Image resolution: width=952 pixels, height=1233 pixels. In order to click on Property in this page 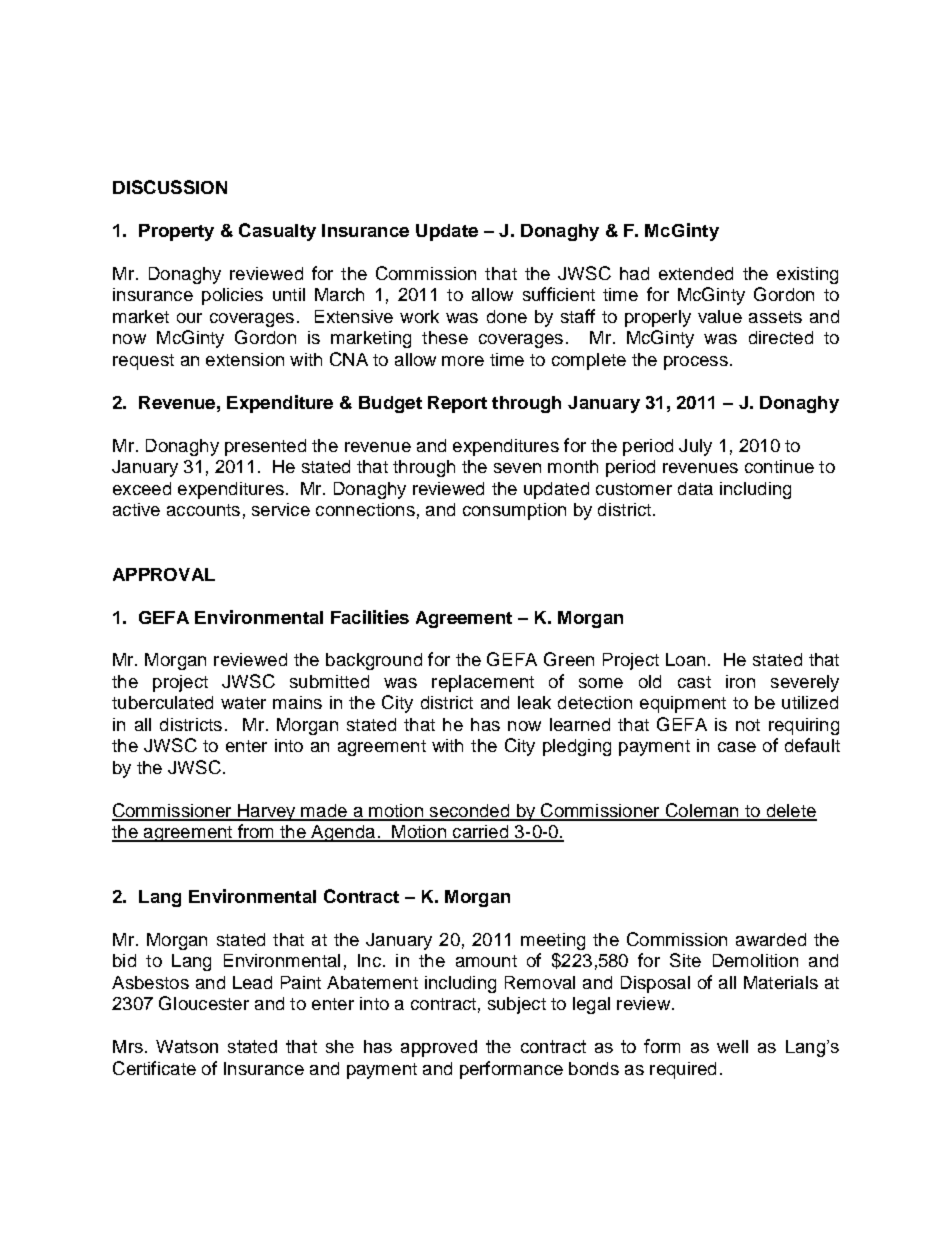, I will do `click(176, 232)`.
